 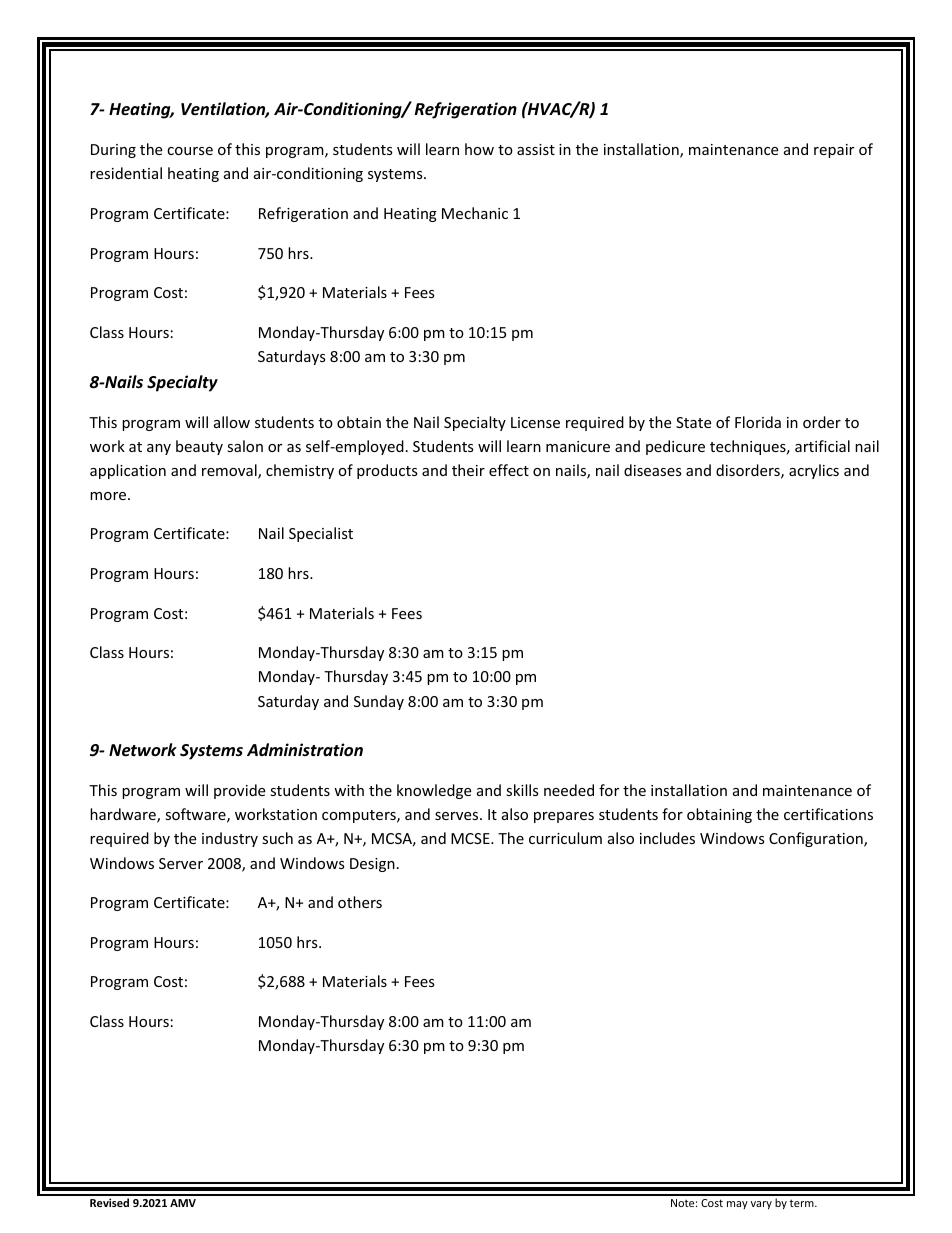 I want to click on industry, so click(x=230, y=839).
